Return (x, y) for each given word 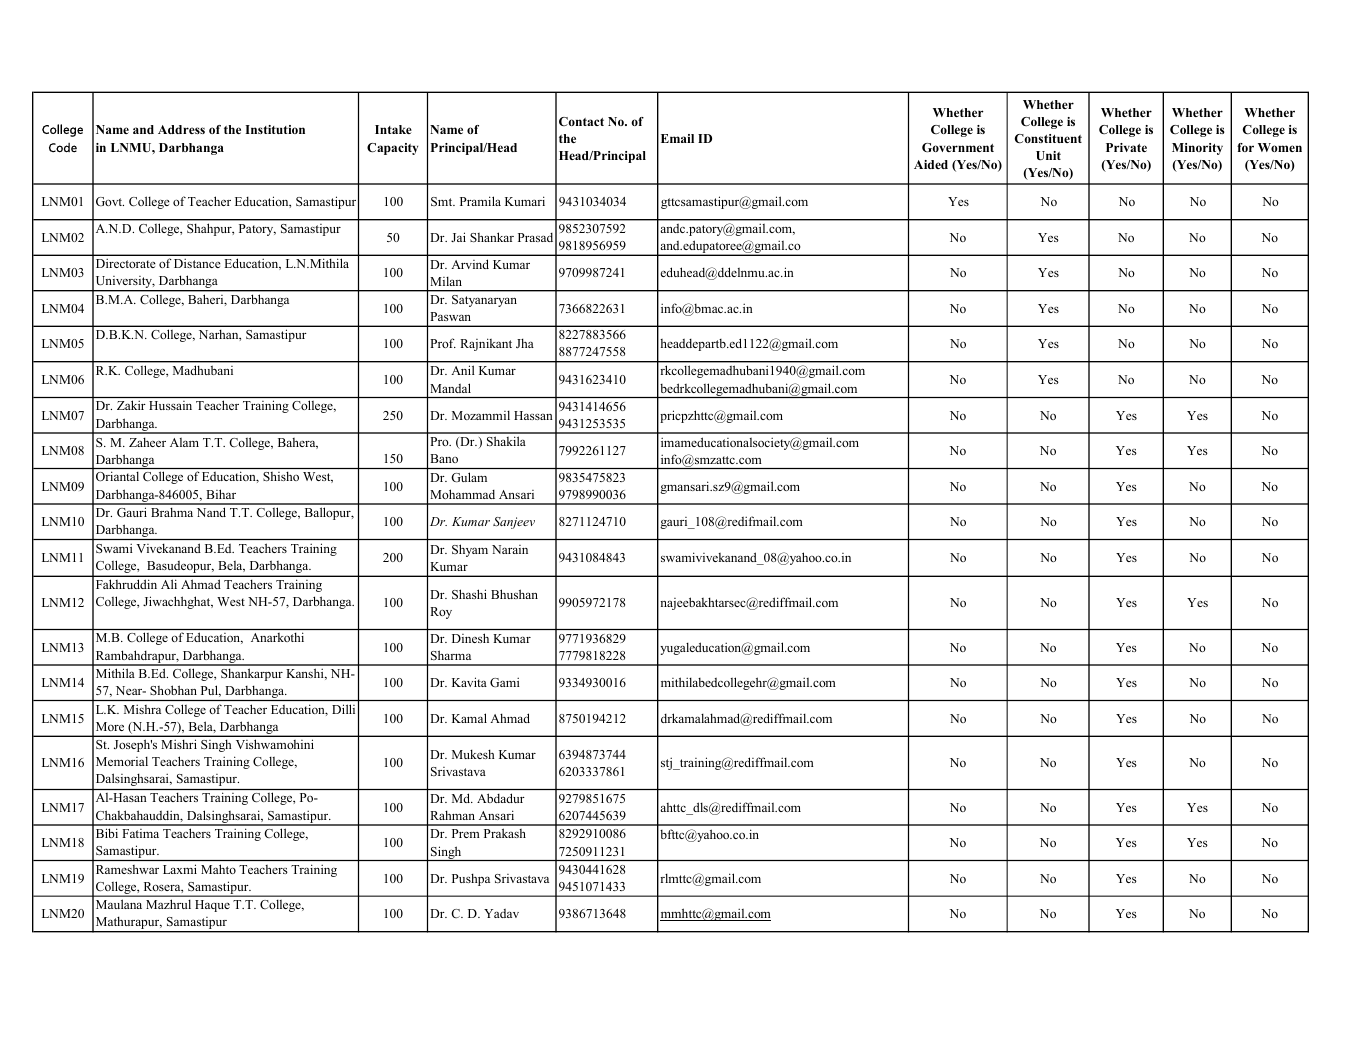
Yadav (501, 913)
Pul (211, 691)
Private (1126, 147)
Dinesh (470, 638)
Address (181, 129)
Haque (212, 906)
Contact (581, 121)
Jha (525, 343)
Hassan (533, 415)
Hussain (170, 405)
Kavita (469, 682)
